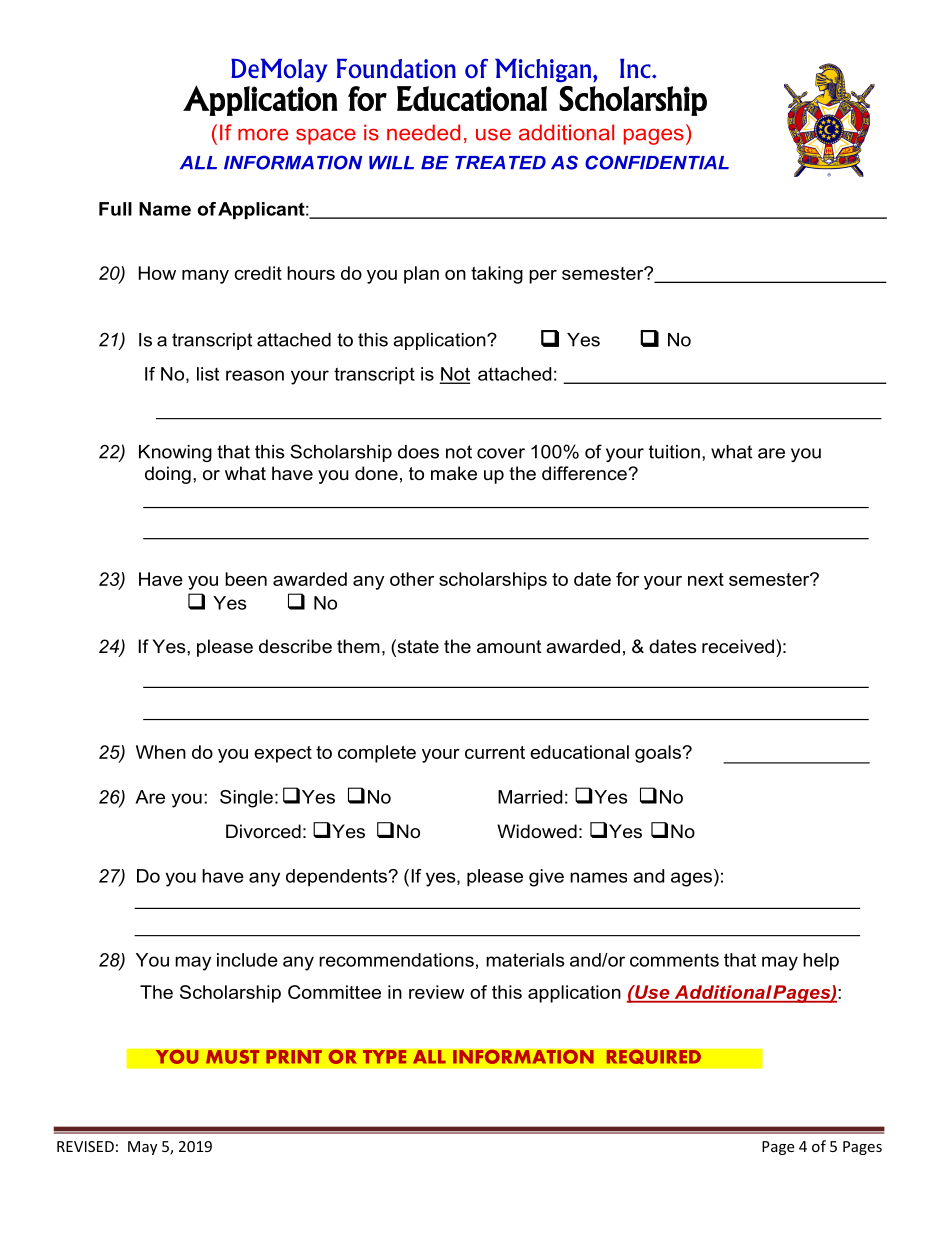 The height and width of the screenshot is (1233, 952). What do you see at coordinates (247, 960) in the screenshot?
I see `include` at bounding box center [247, 960].
